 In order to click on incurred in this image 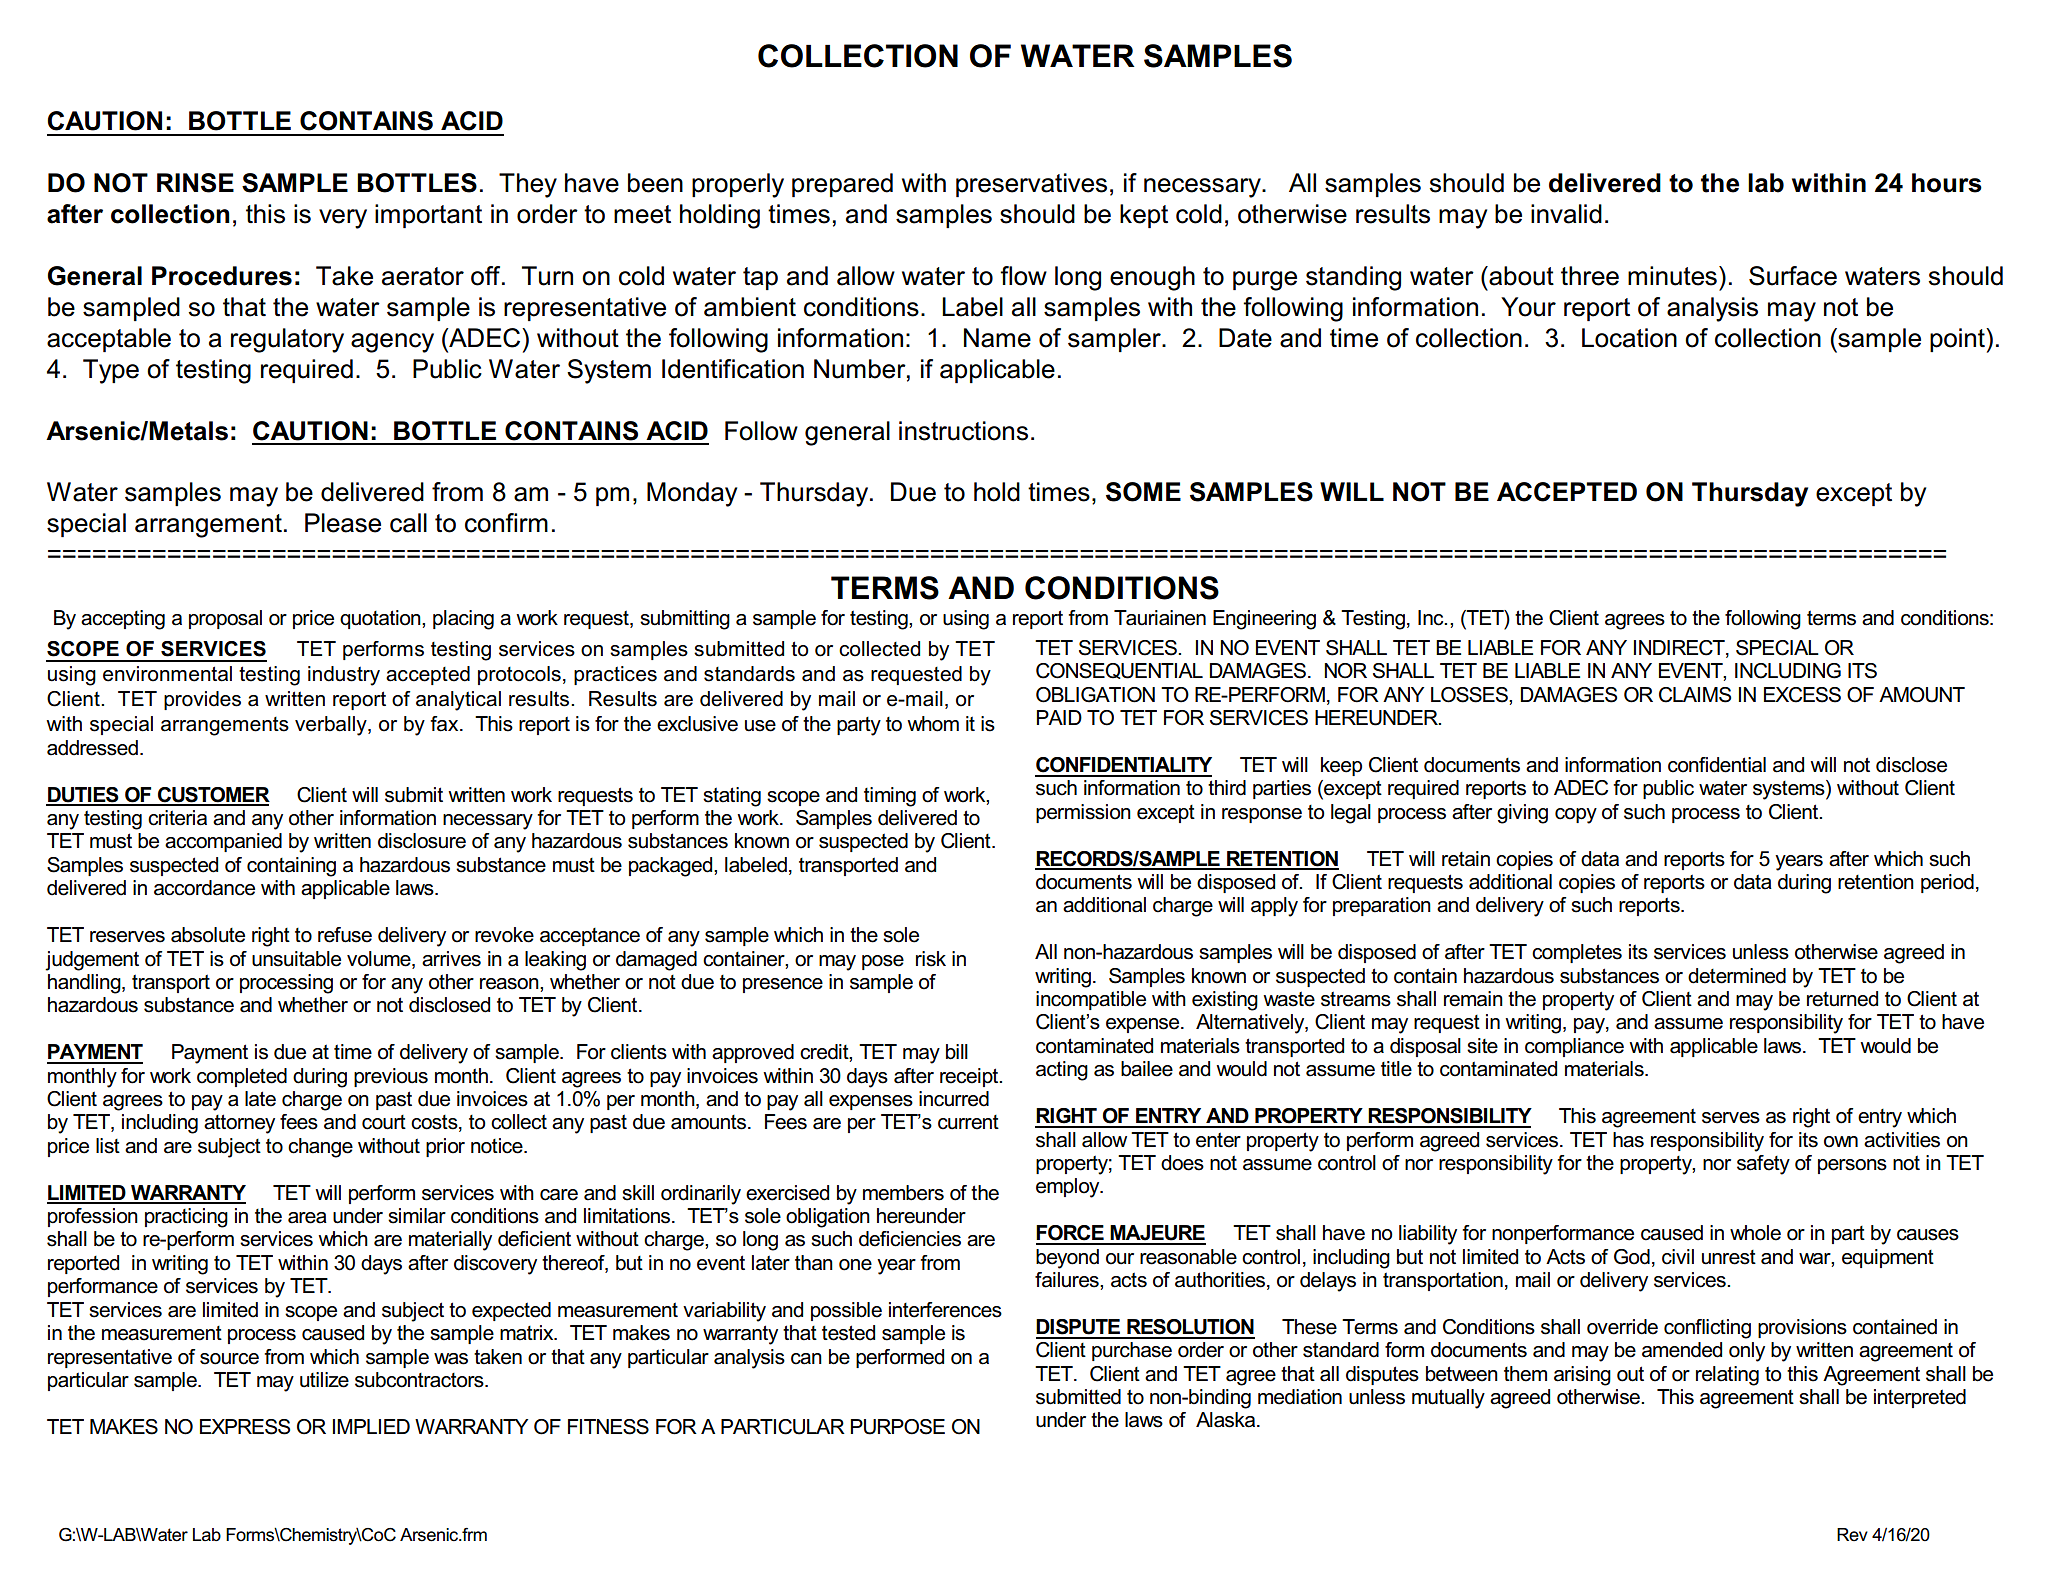, I will do `click(954, 1099)`.
